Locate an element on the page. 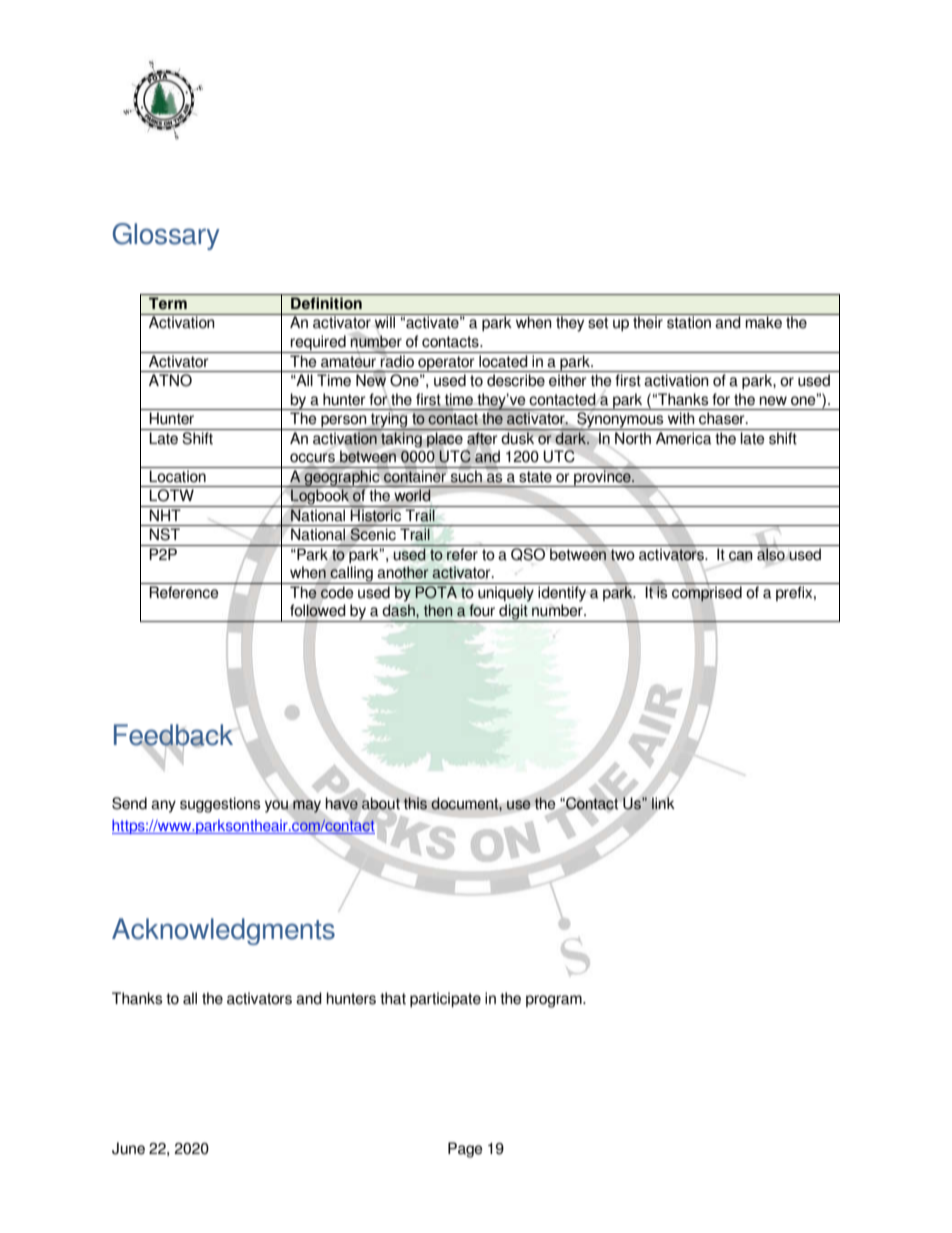 This image has height=1233, width=952. Page is located at coordinates (465, 1150).
